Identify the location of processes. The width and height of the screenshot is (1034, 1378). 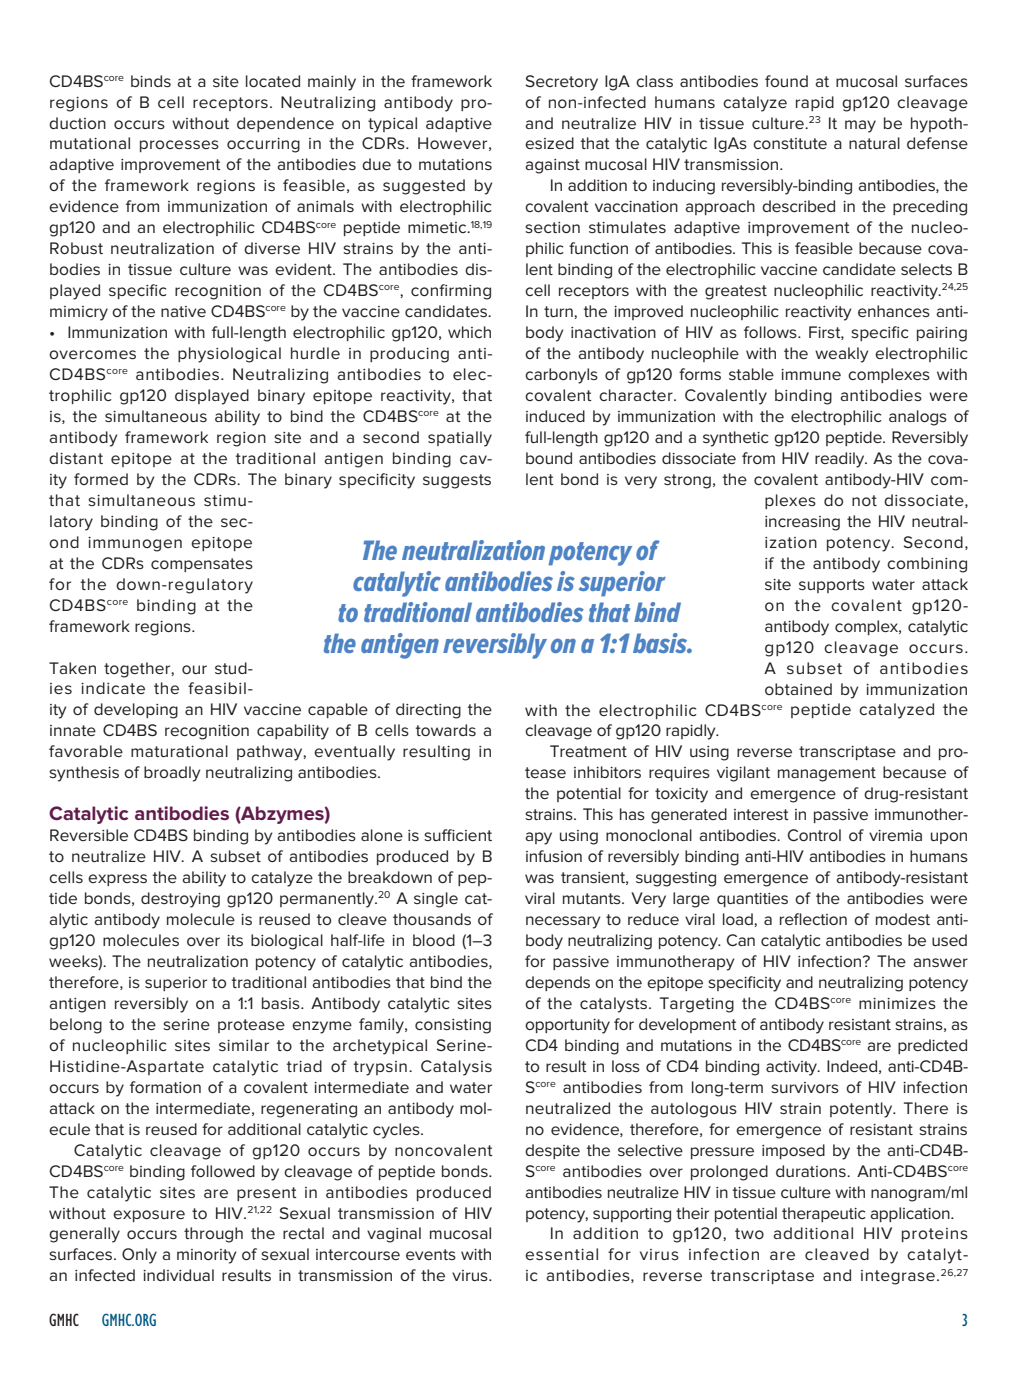
(179, 146).
